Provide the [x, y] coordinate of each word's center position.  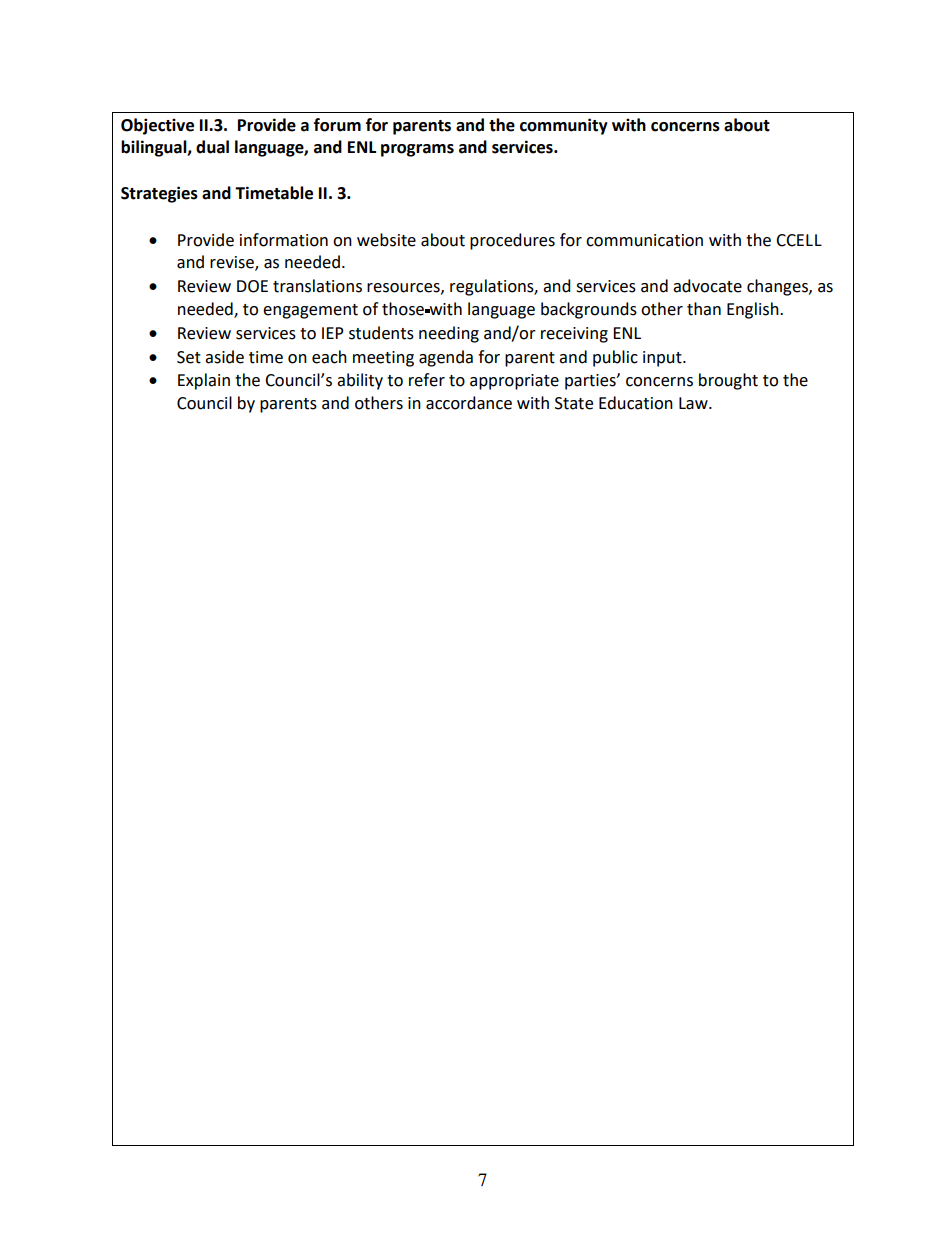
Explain [204, 381]
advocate [707, 286]
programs [417, 150]
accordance [469, 403]
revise [233, 263]
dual [212, 147]
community [564, 126]
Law [694, 403]
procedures [512, 241]
